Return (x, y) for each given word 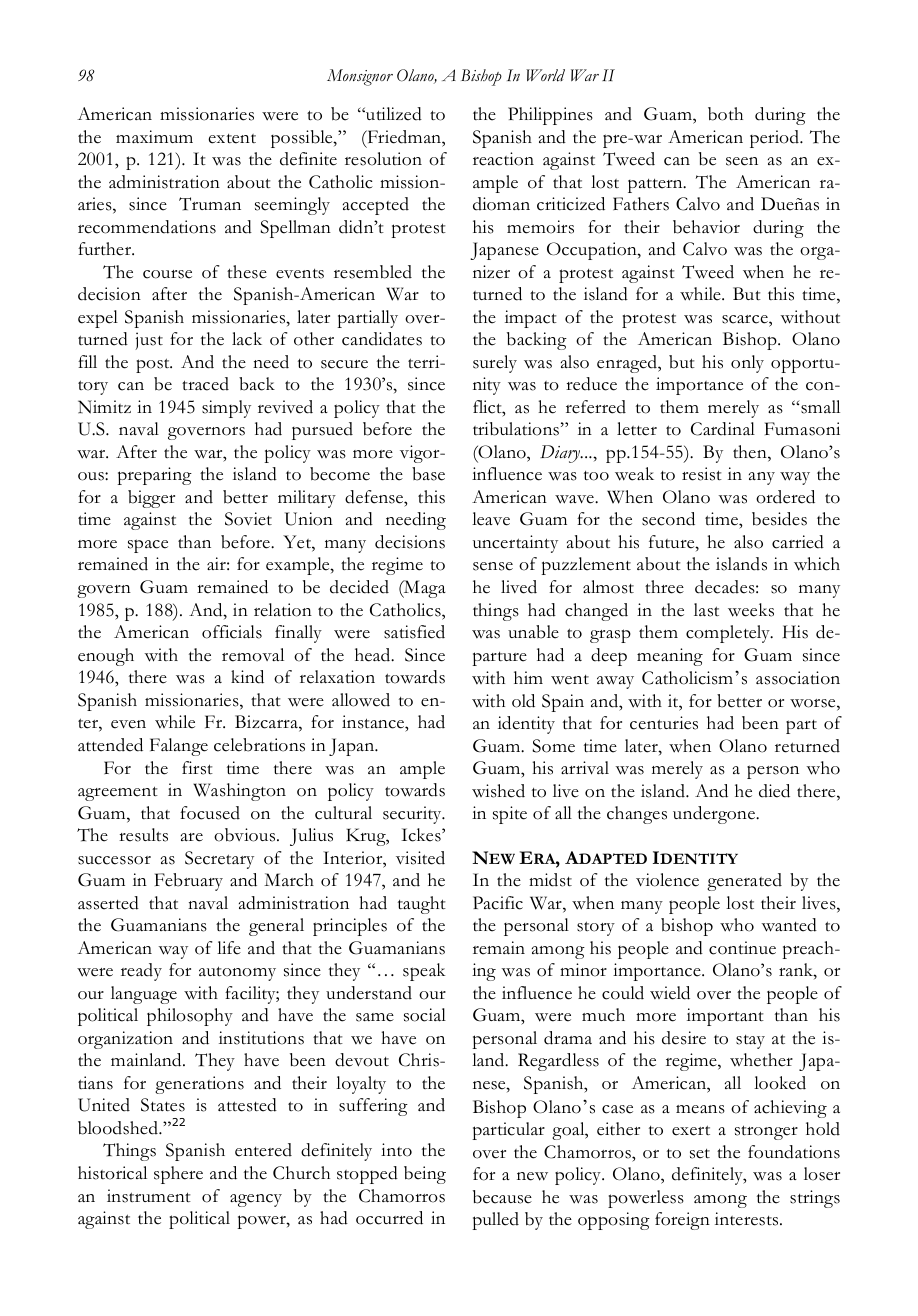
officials (232, 632)
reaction (503, 159)
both (725, 114)
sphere (178, 1175)
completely (729, 634)
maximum (154, 136)
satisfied (414, 632)
